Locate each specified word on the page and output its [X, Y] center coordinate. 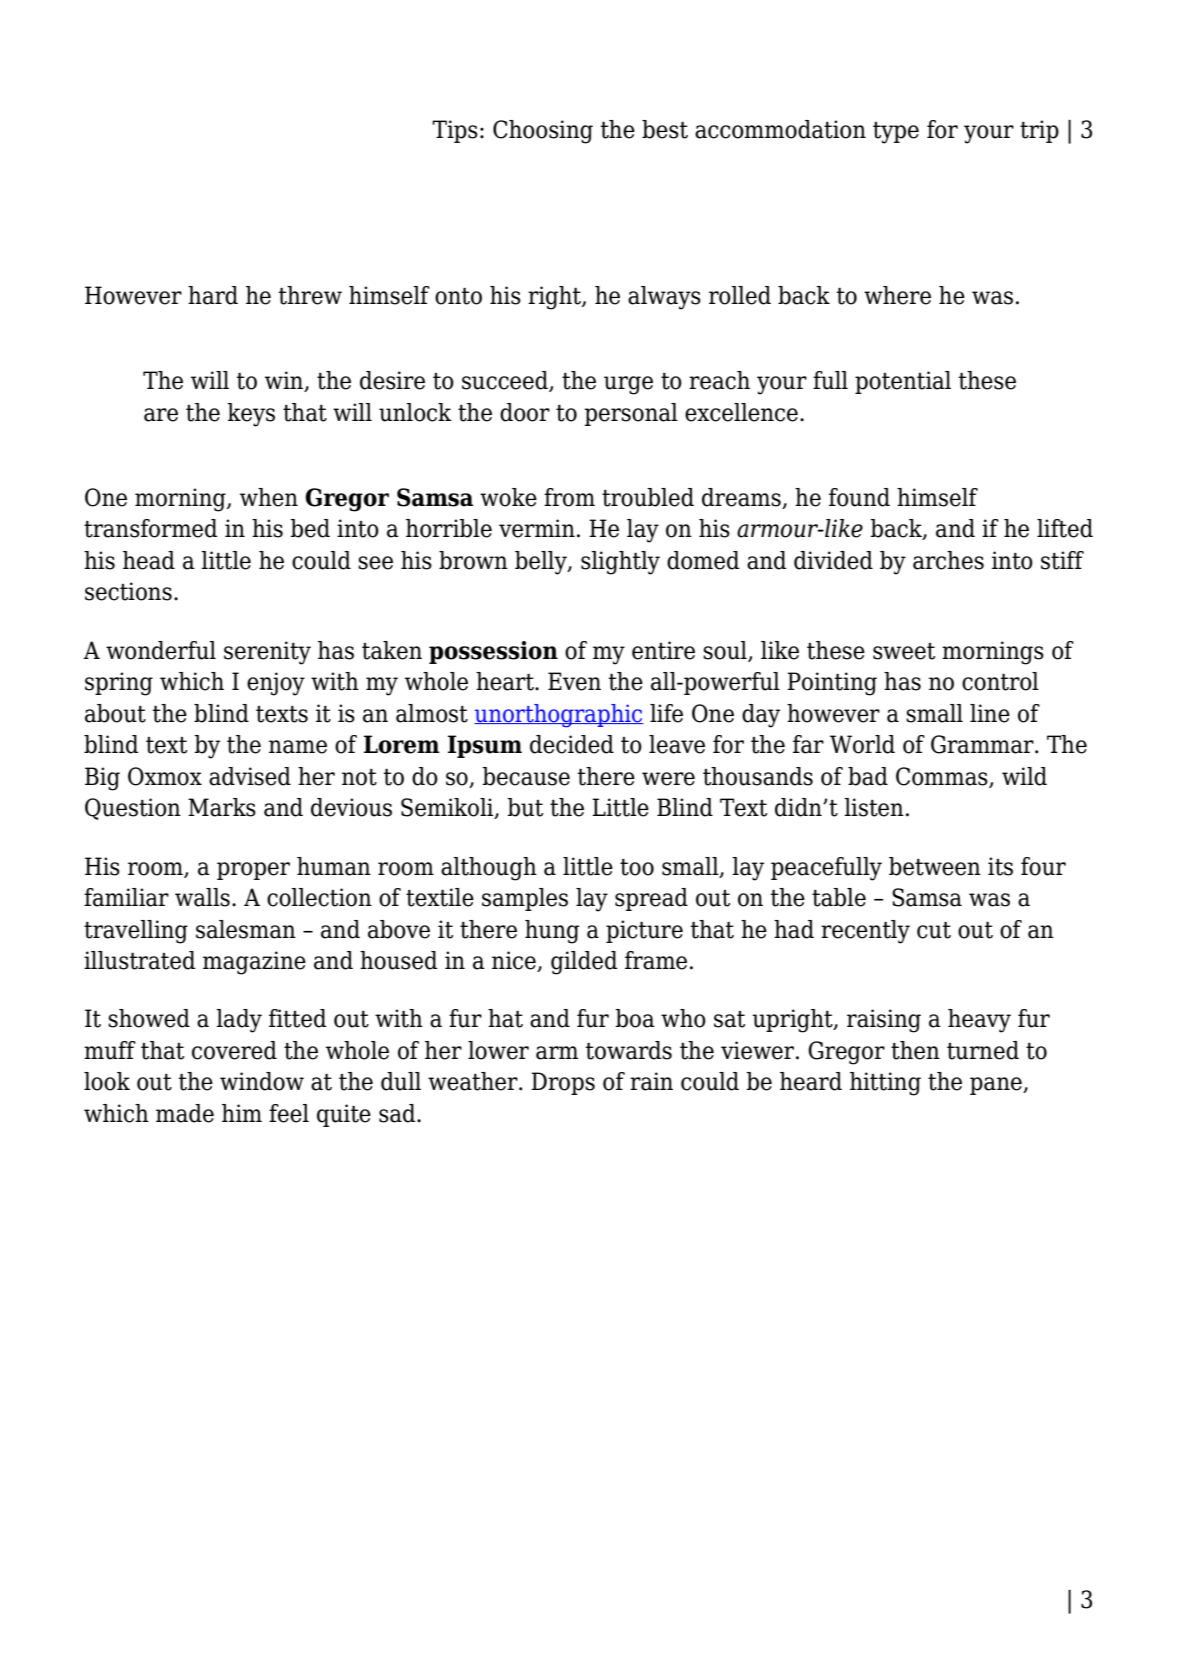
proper [253, 871]
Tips [455, 131]
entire [663, 650]
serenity [267, 653]
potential [903, 382]
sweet [904, 651]
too [637, 867]
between [935, 866]
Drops [563, 1083]
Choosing [543, 132]
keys [251, 415]
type [896, 133]
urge [628, 385]
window [262, 1081]
